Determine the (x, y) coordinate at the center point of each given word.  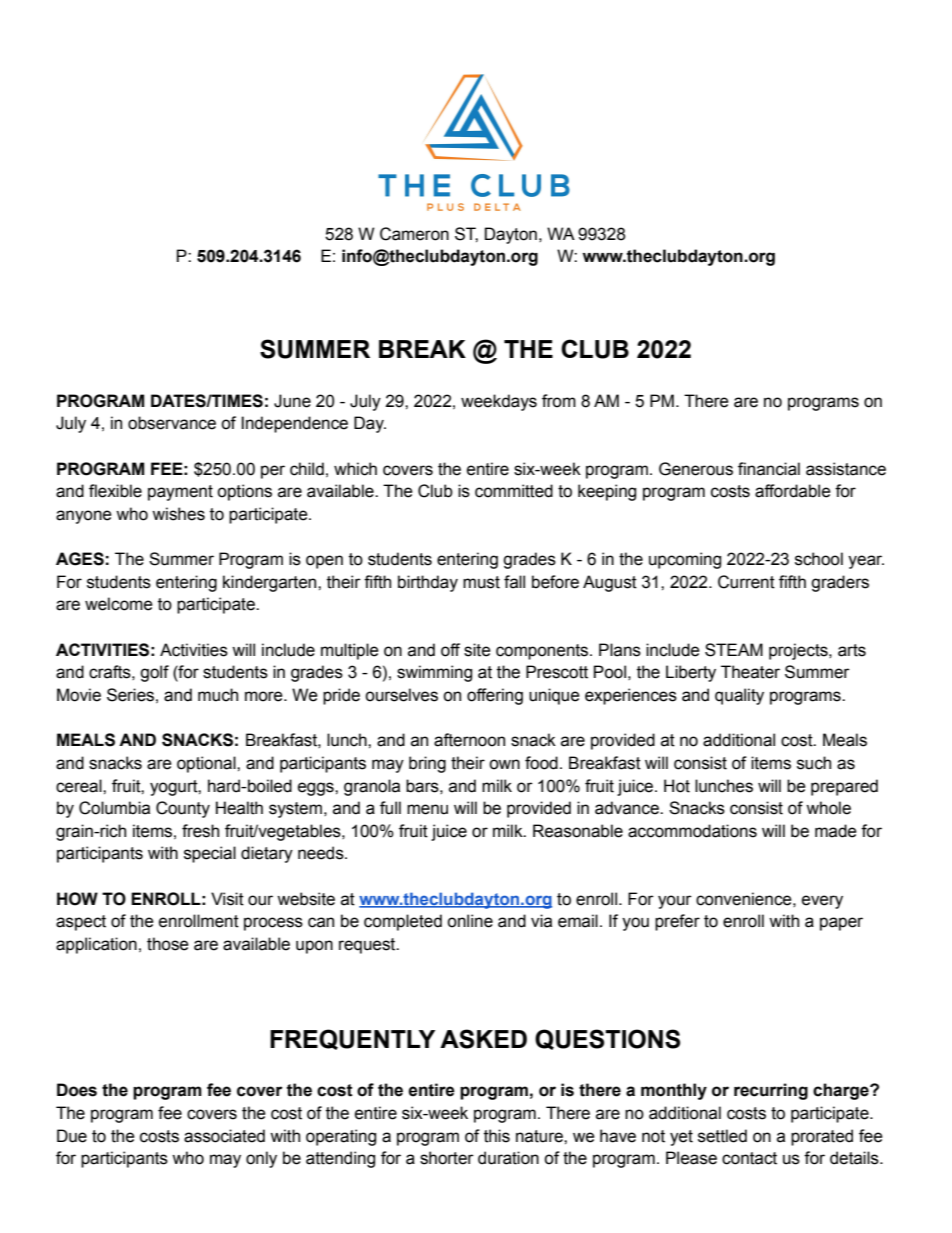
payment (180, 493)
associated (224, 1136)
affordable (793, 491)
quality (739, 696)
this (497, 1136)
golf (154, 673)
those (168, 944)
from (559, 401)
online (470, 921)
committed (514, 491)
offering (495, 696)
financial (769, 469)
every (822, 902)
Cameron (414, 234)
